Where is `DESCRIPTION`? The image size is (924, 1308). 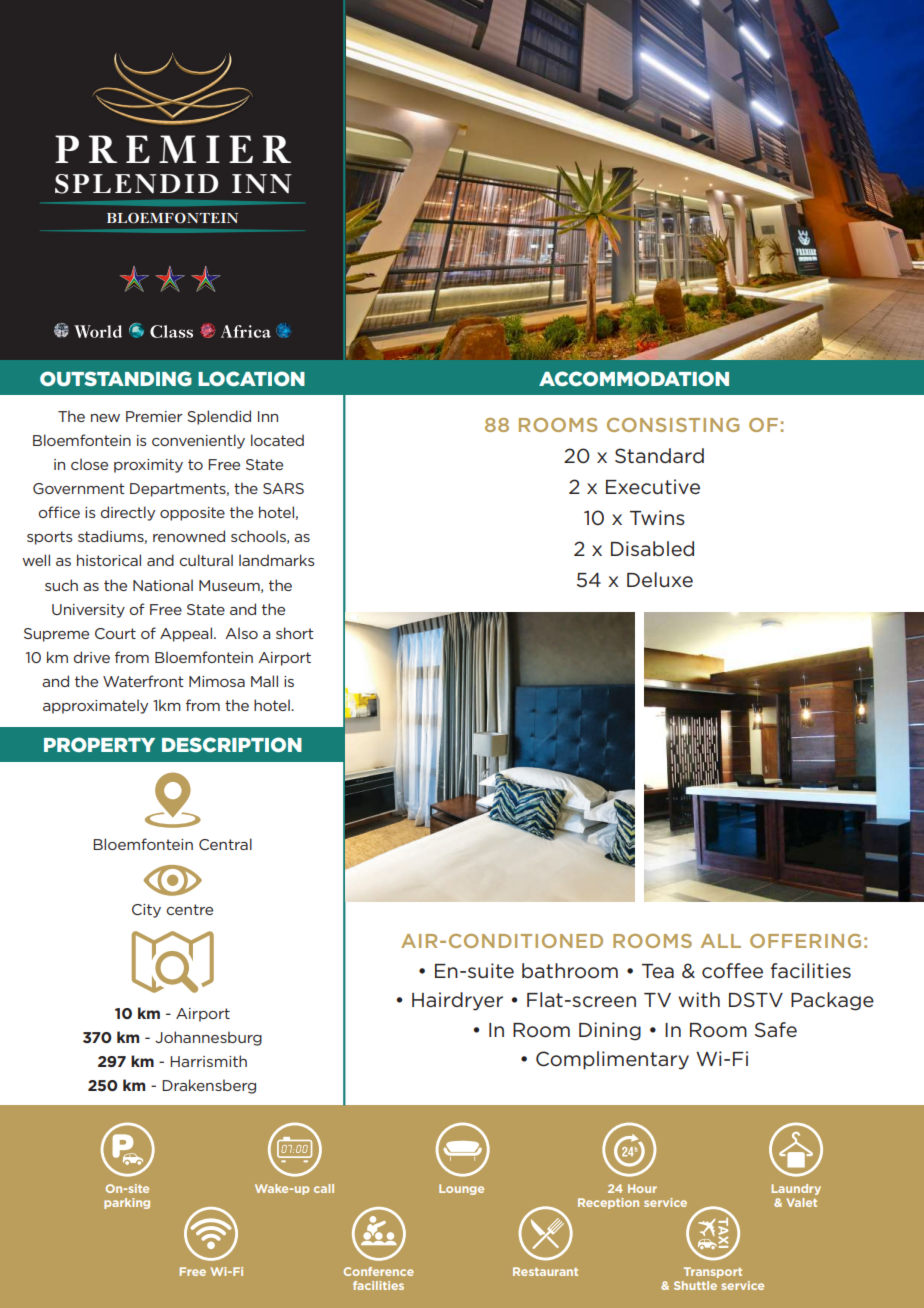 DESCRIPTION is located at coordinates (232, 744).
